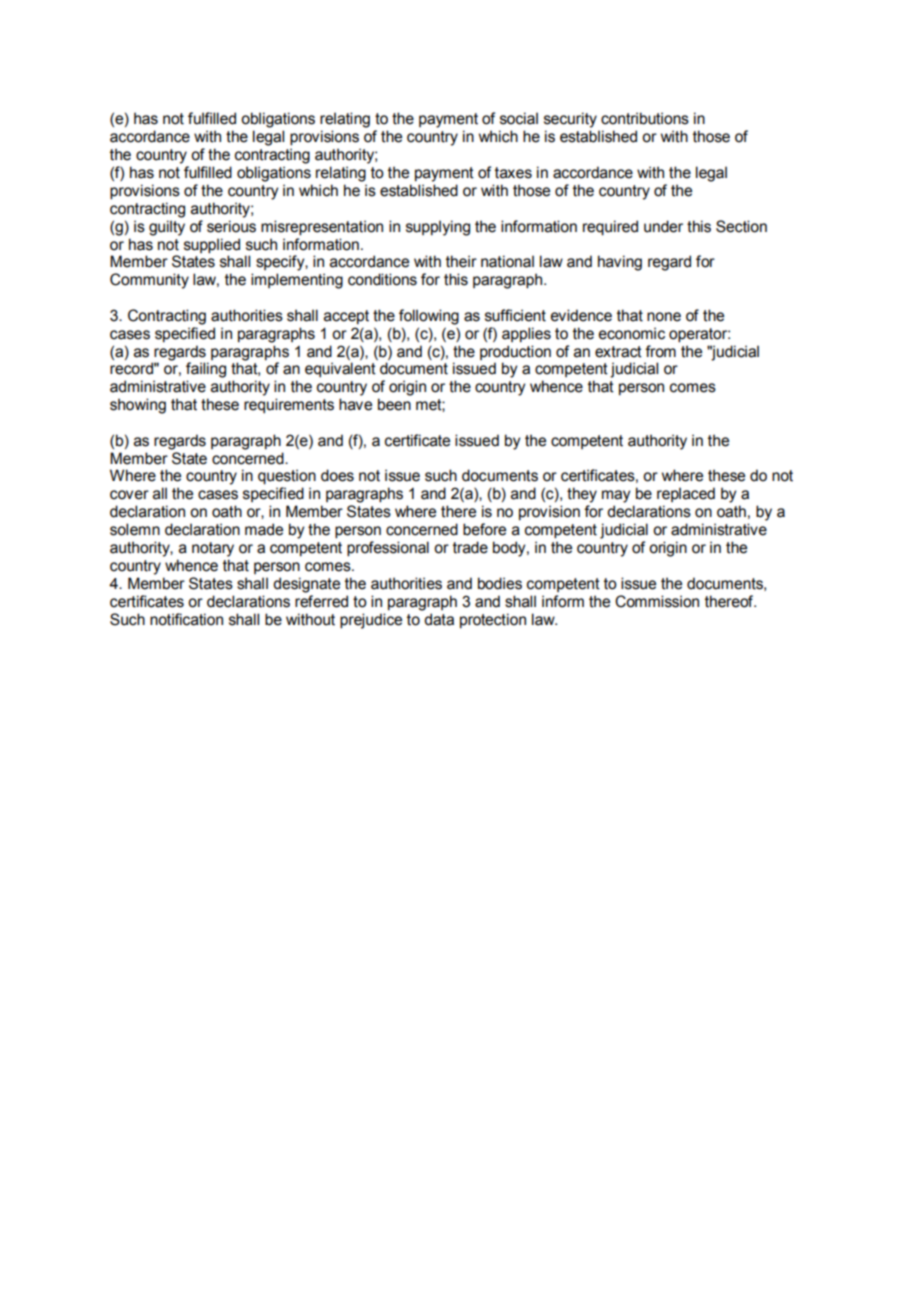 The height and width of the image is (1308, 924). What do you see at coordinates (231, 226) in the image?
I see `serious` at bounding box center [231, 226].
